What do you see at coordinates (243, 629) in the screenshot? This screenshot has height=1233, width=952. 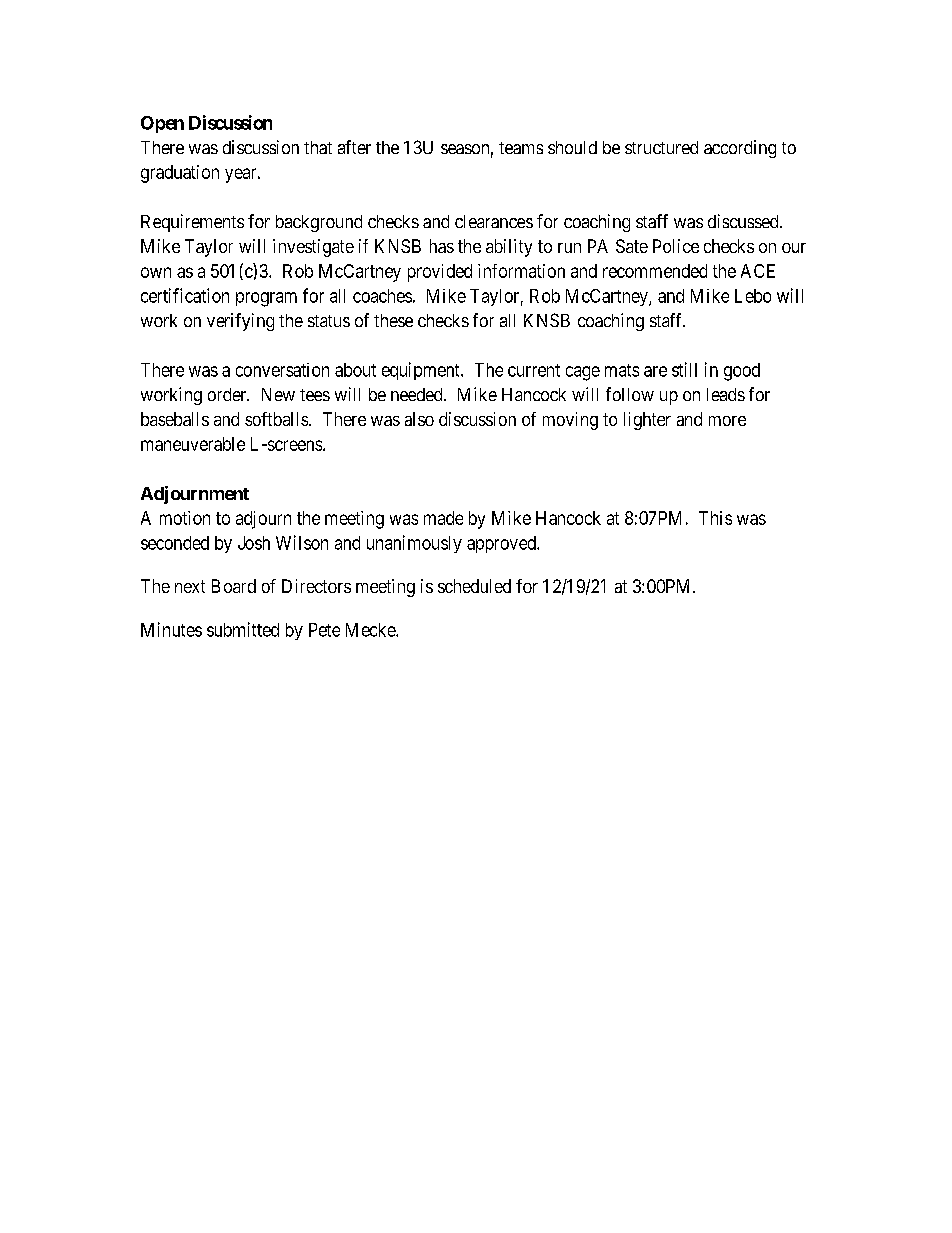 I see `submitted` at bounding box center [243, 629].
